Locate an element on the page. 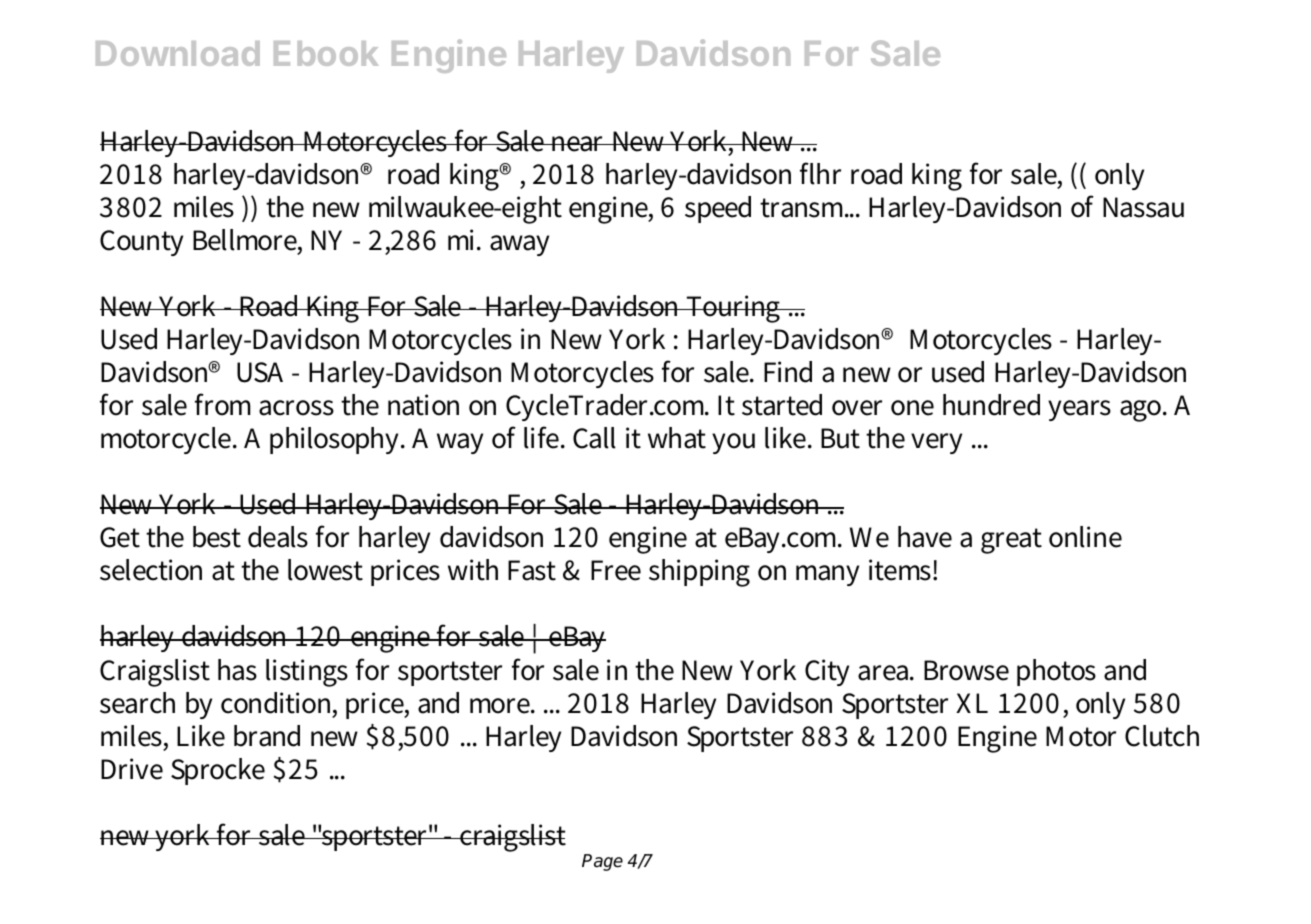 This page has height=924, width=1311. very is located at coordinates (936, 443).
